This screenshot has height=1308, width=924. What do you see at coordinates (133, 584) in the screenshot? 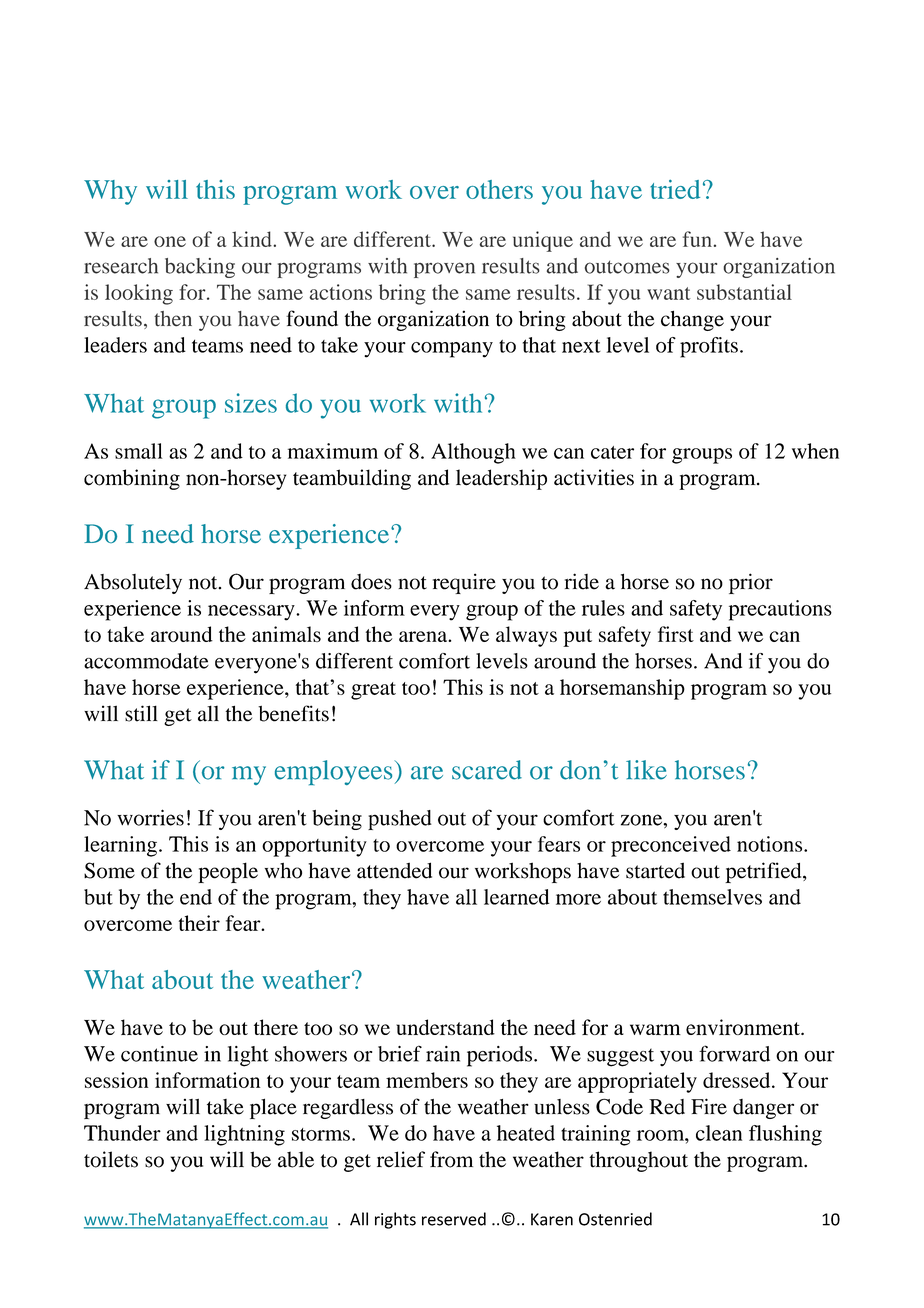
I see `Absolutely` at bounding box center [133, 584].
